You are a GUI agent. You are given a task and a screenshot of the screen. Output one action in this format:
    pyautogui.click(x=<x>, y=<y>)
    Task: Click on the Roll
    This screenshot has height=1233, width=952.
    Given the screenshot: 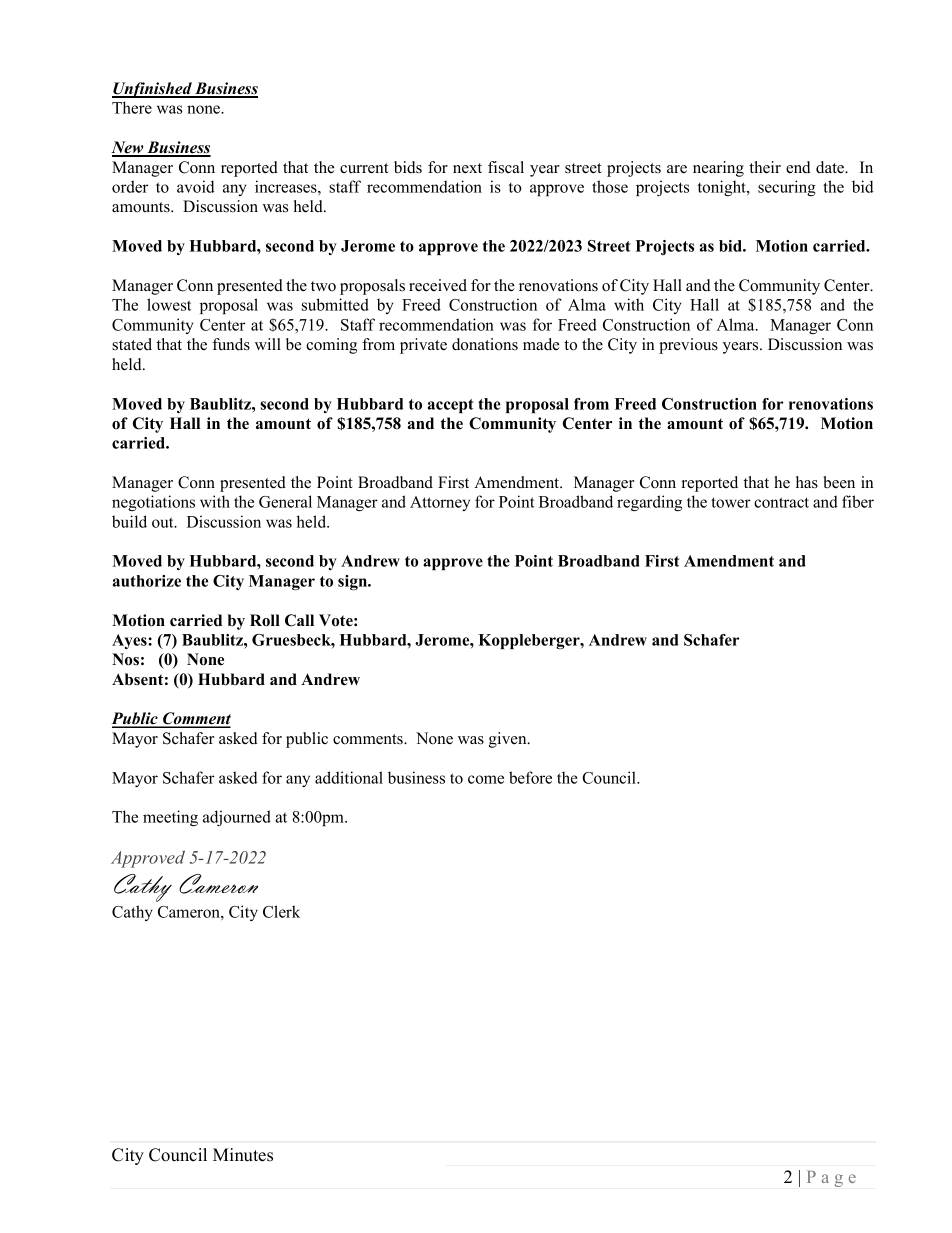 What is the action you would take?
    pyautogui.click(x=265, y=620)
